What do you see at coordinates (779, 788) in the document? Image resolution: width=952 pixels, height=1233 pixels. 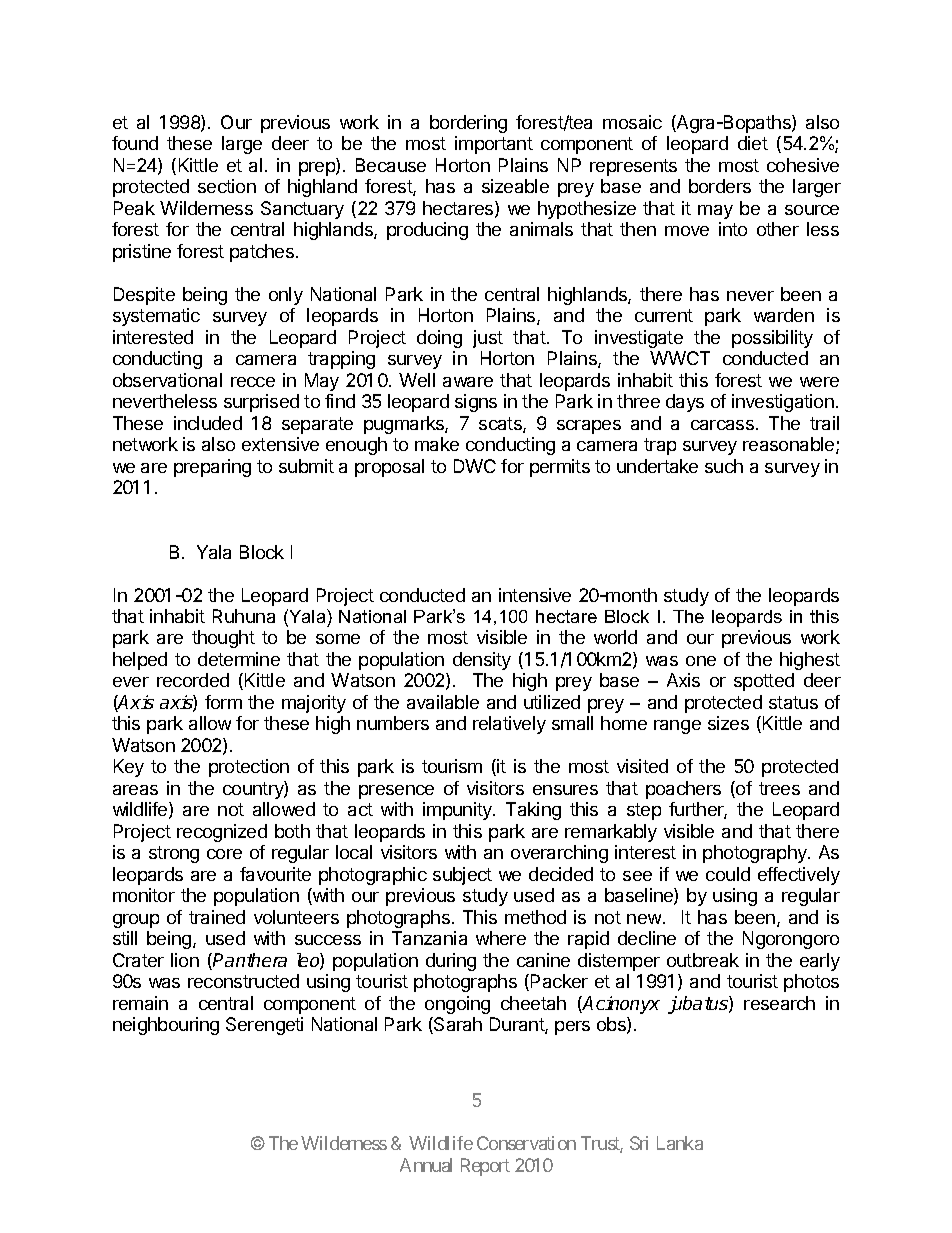 I see `trees` at bounding box center [779, 788].
